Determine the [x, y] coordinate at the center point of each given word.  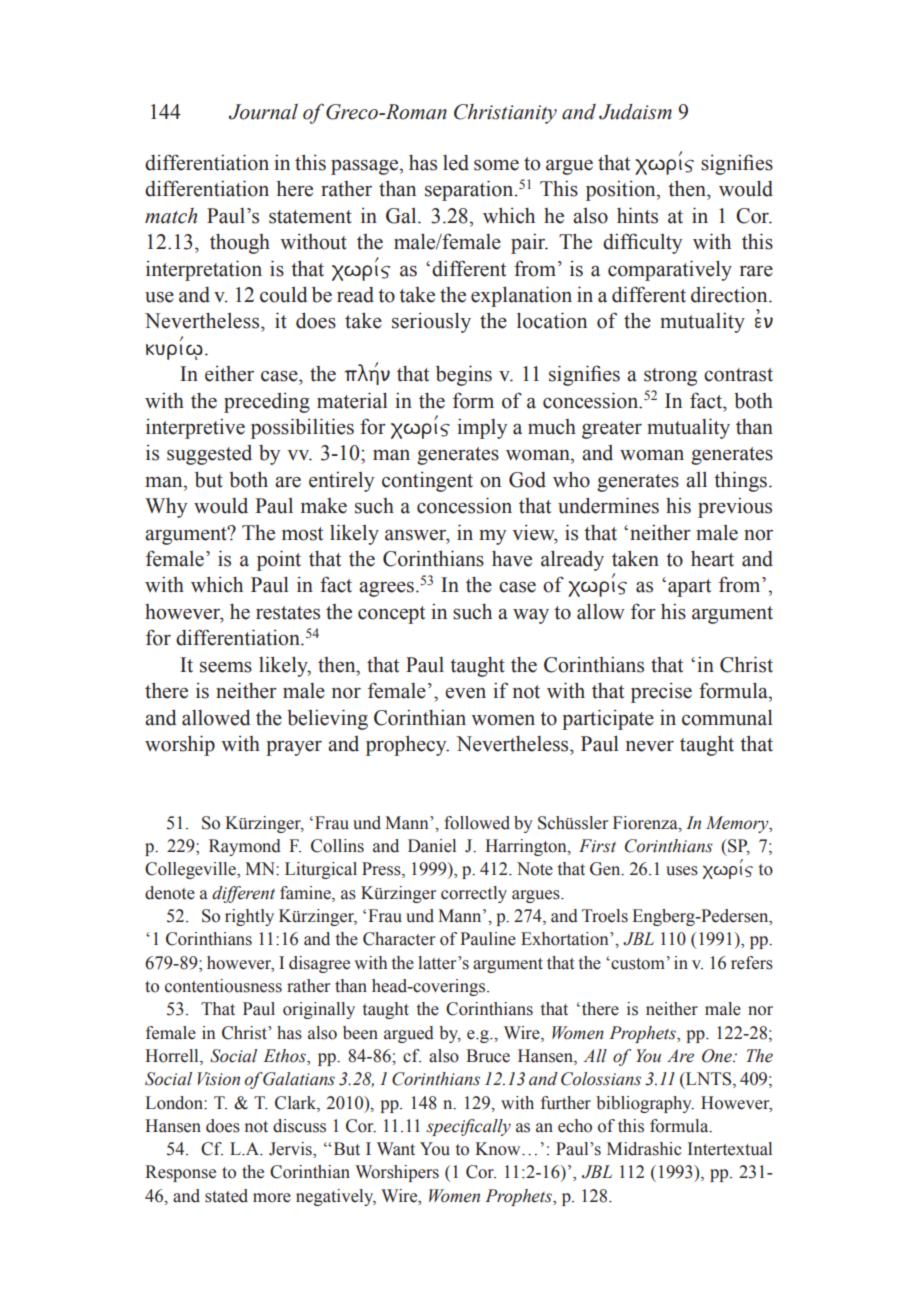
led [456, 163]
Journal [263, 112]
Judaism [635, 112]
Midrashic [644, 1149]
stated [226, 1196]
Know [499, 1149]
